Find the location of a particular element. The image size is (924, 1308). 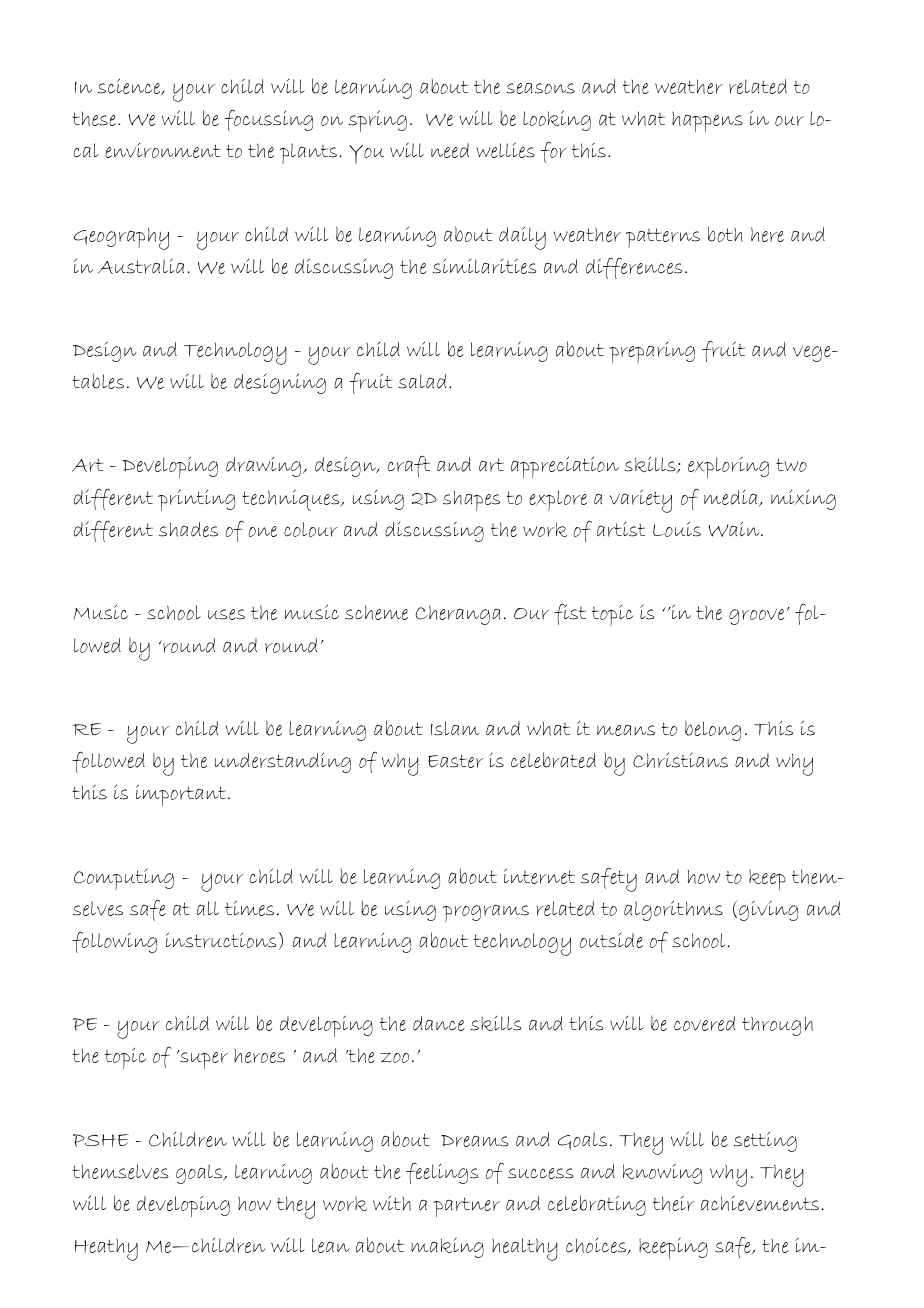

science is located at coordinates (130, 86).
